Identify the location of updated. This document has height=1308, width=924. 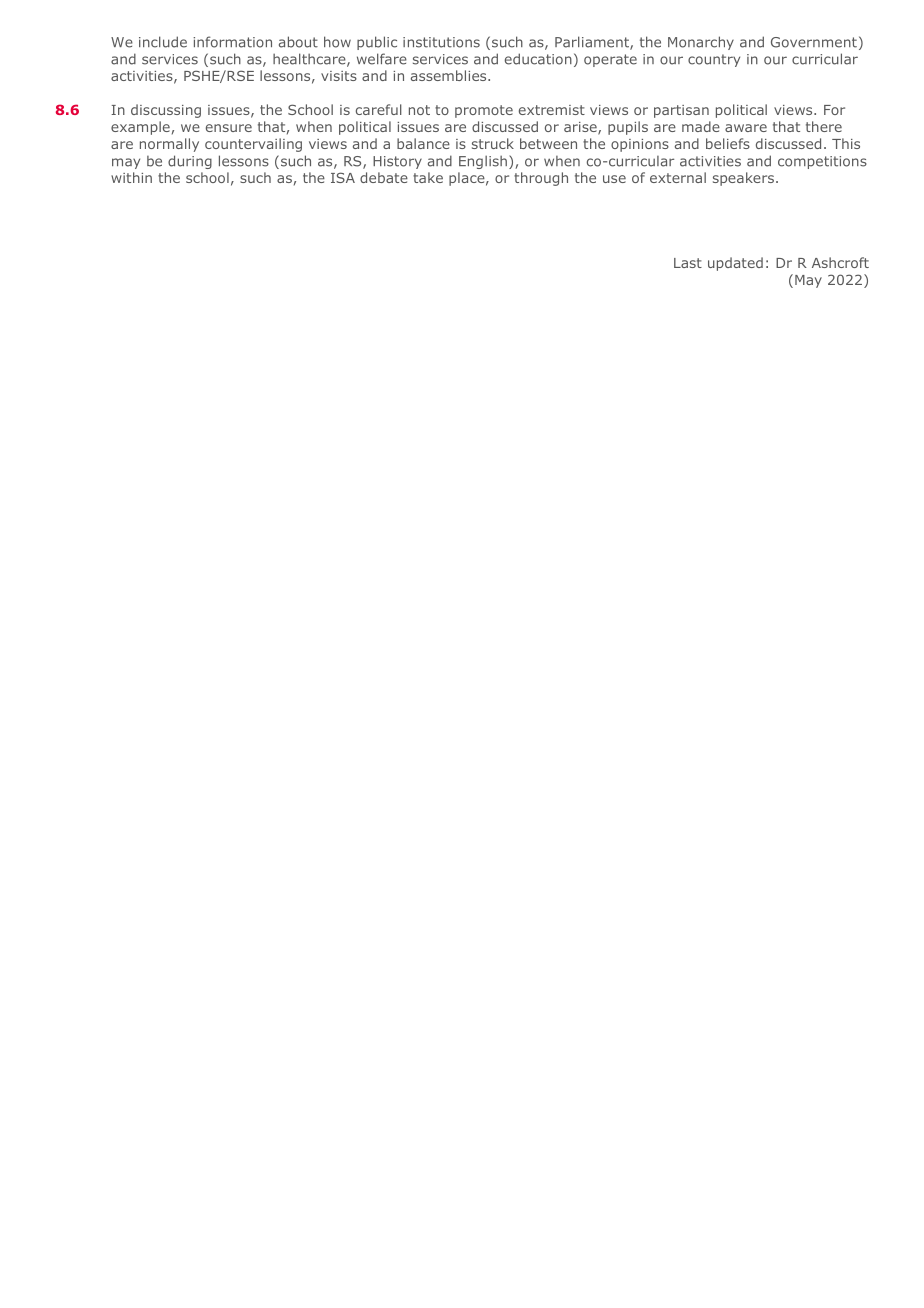
(735, 264).
